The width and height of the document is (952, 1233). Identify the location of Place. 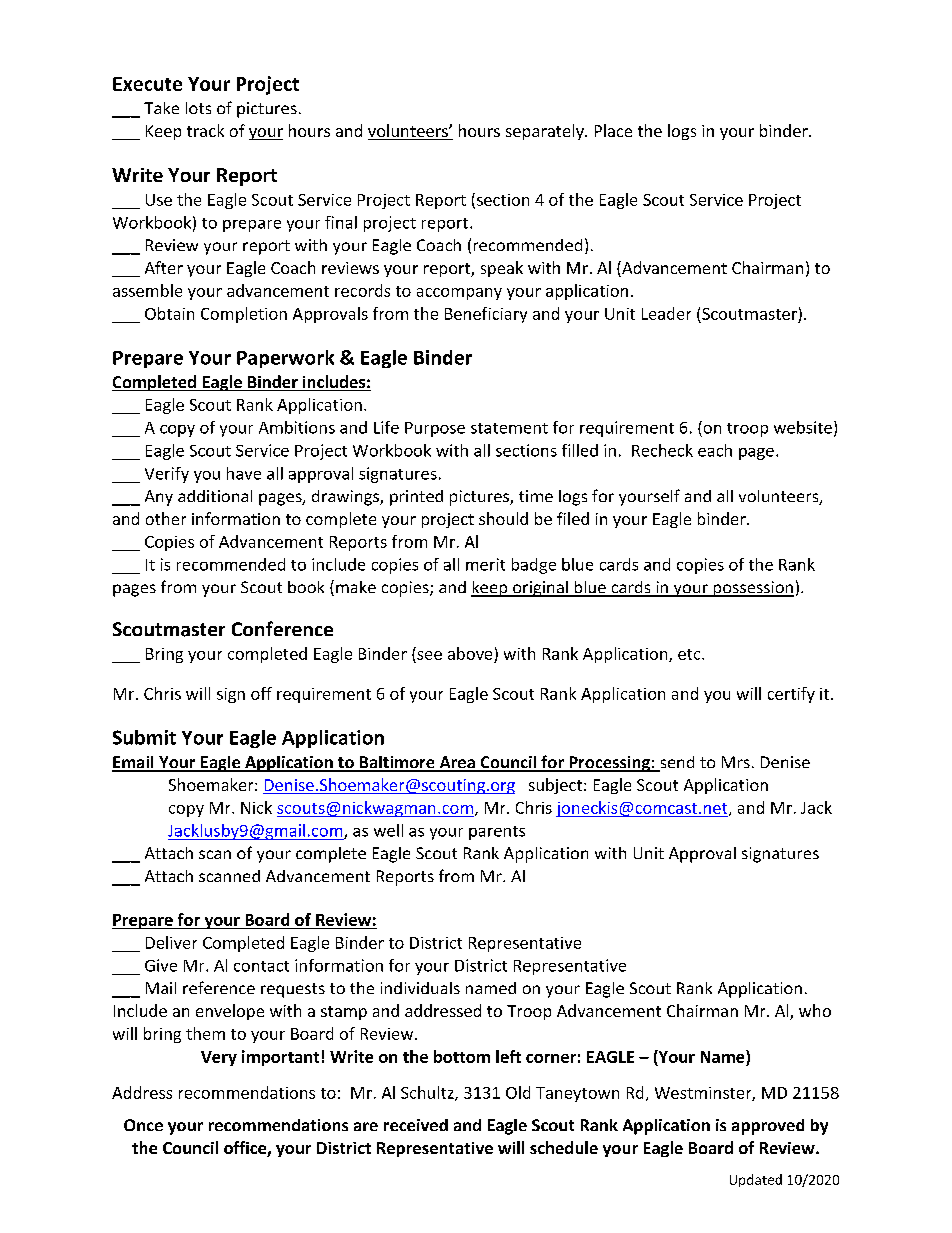
(613, 130).
